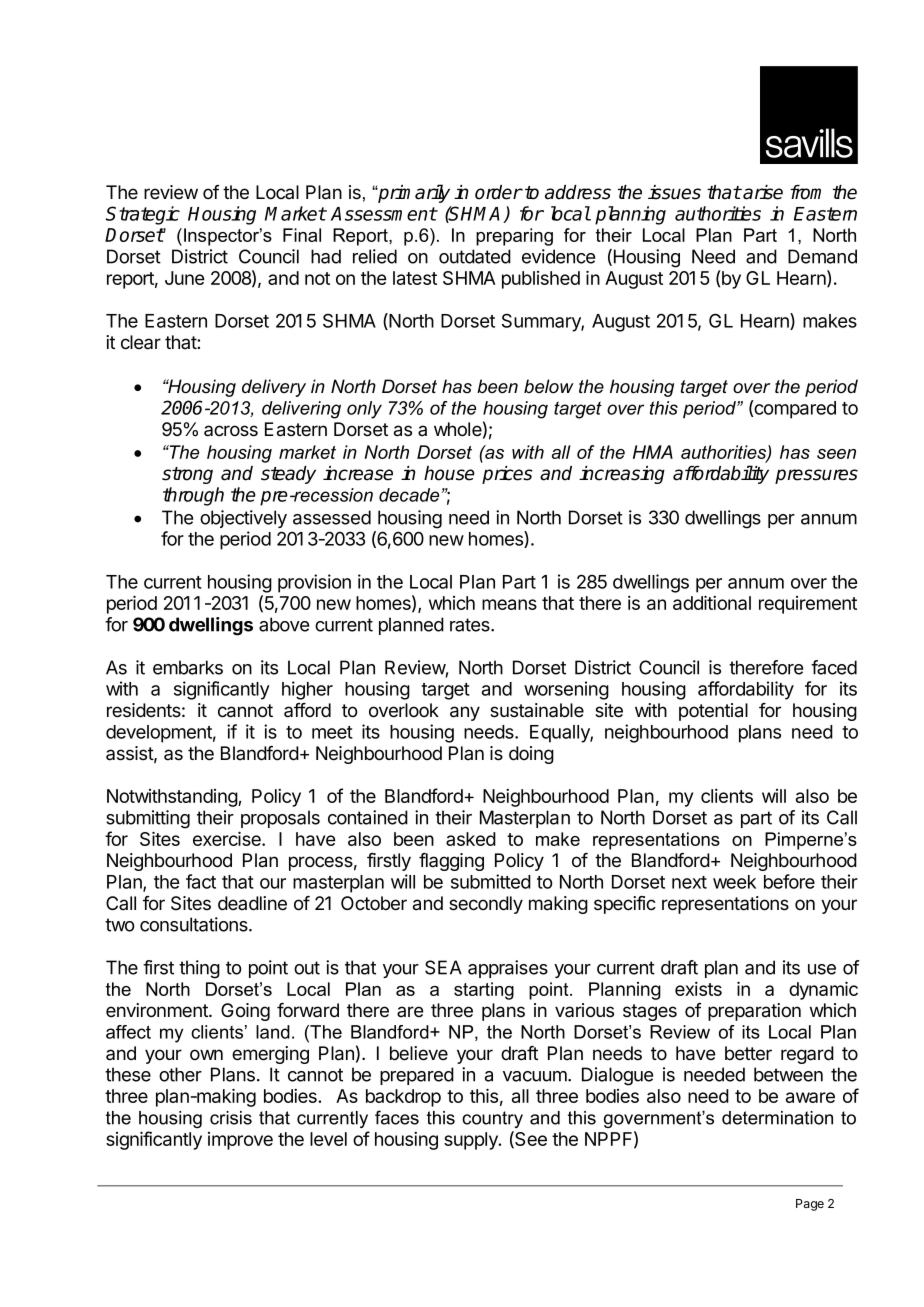  Describe the element at coordinates (188, 667) in the image. I see `embarks` at that location.
